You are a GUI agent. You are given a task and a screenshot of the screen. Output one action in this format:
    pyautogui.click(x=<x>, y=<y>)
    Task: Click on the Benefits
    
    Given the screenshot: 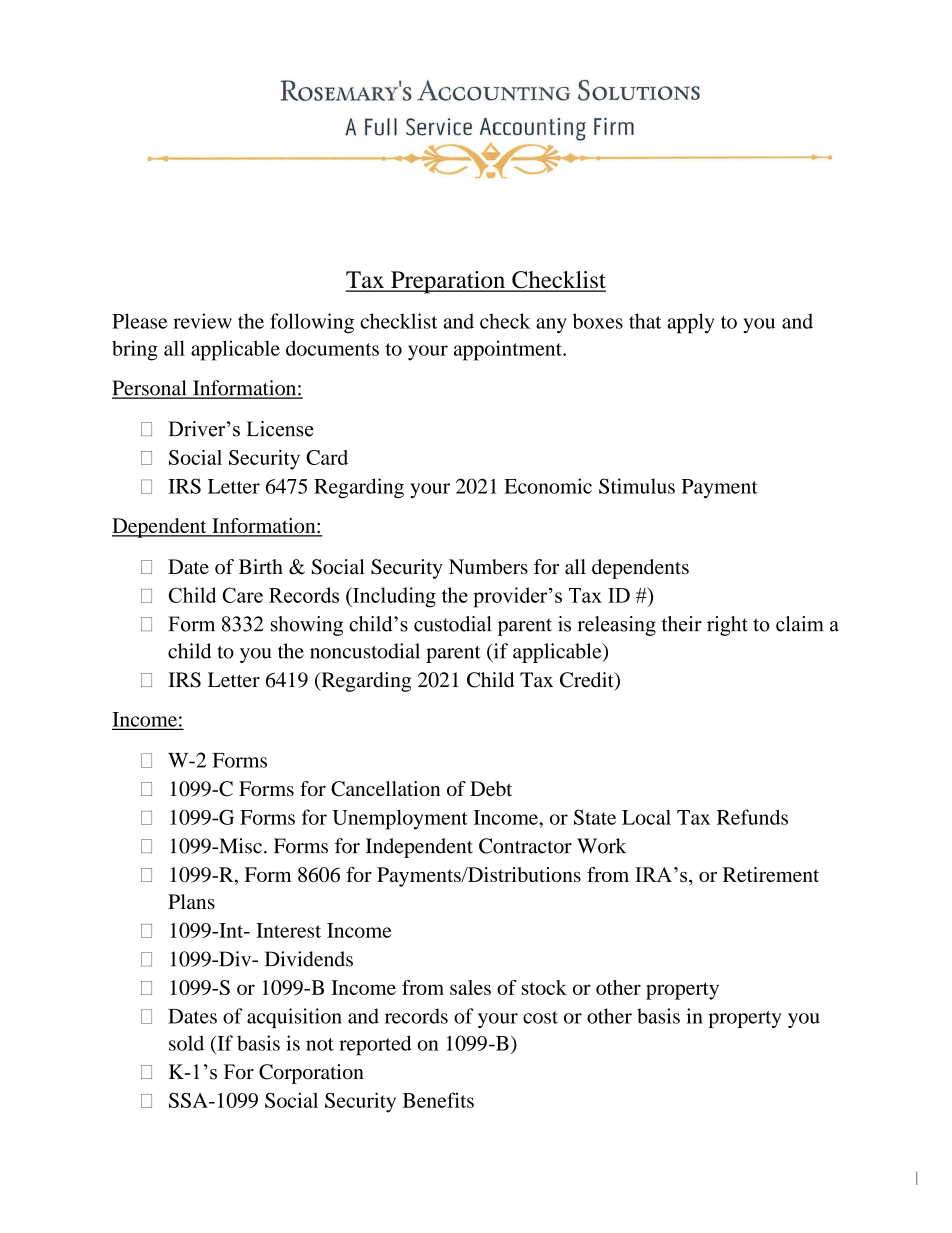 What is the action you would take?
    pyautogui.click(x=438, y=1100)
